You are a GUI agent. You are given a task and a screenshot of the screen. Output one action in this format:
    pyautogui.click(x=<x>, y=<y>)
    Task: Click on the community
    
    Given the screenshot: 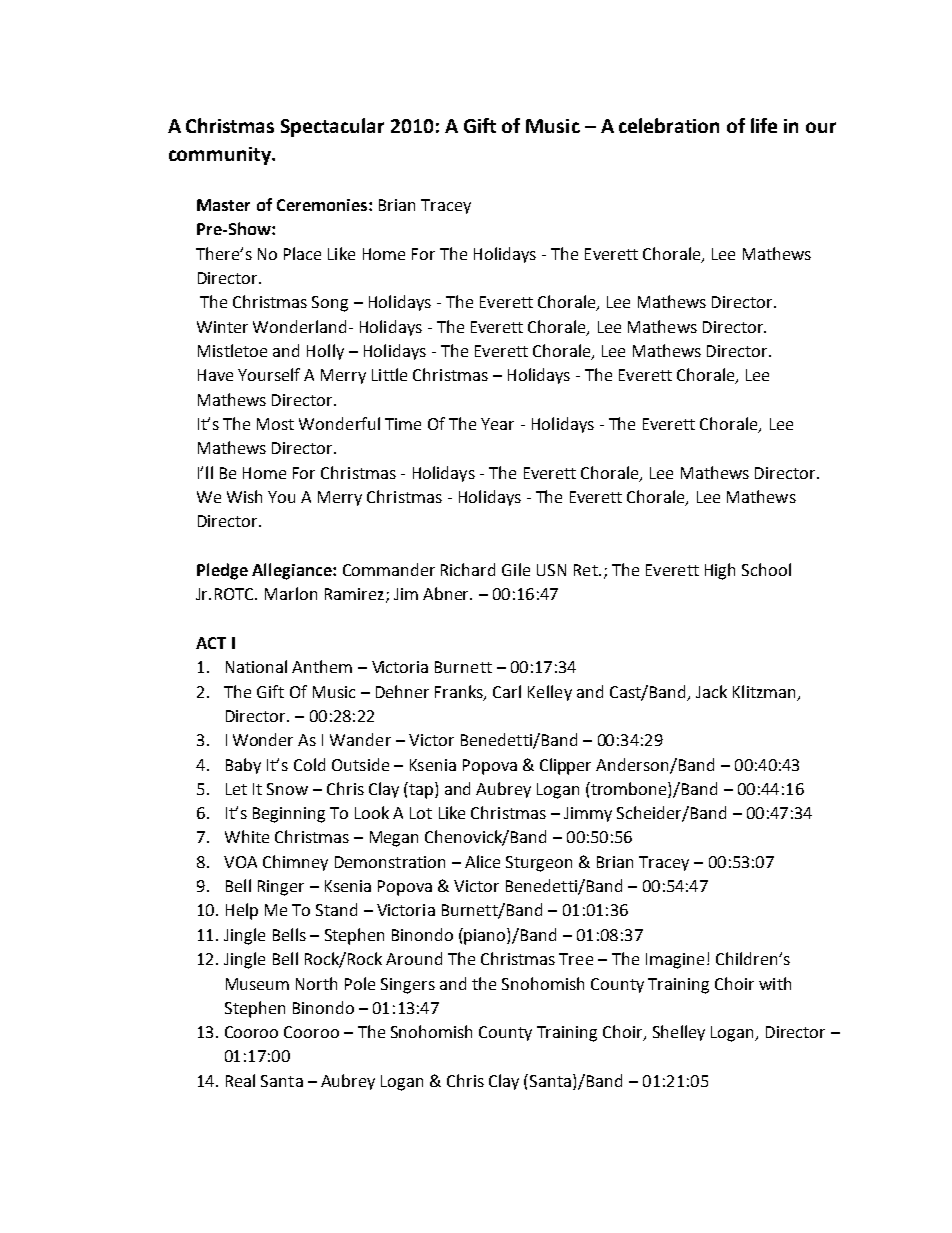 What is the action you would take?
    pyautogui.click(x=221, y=156)
